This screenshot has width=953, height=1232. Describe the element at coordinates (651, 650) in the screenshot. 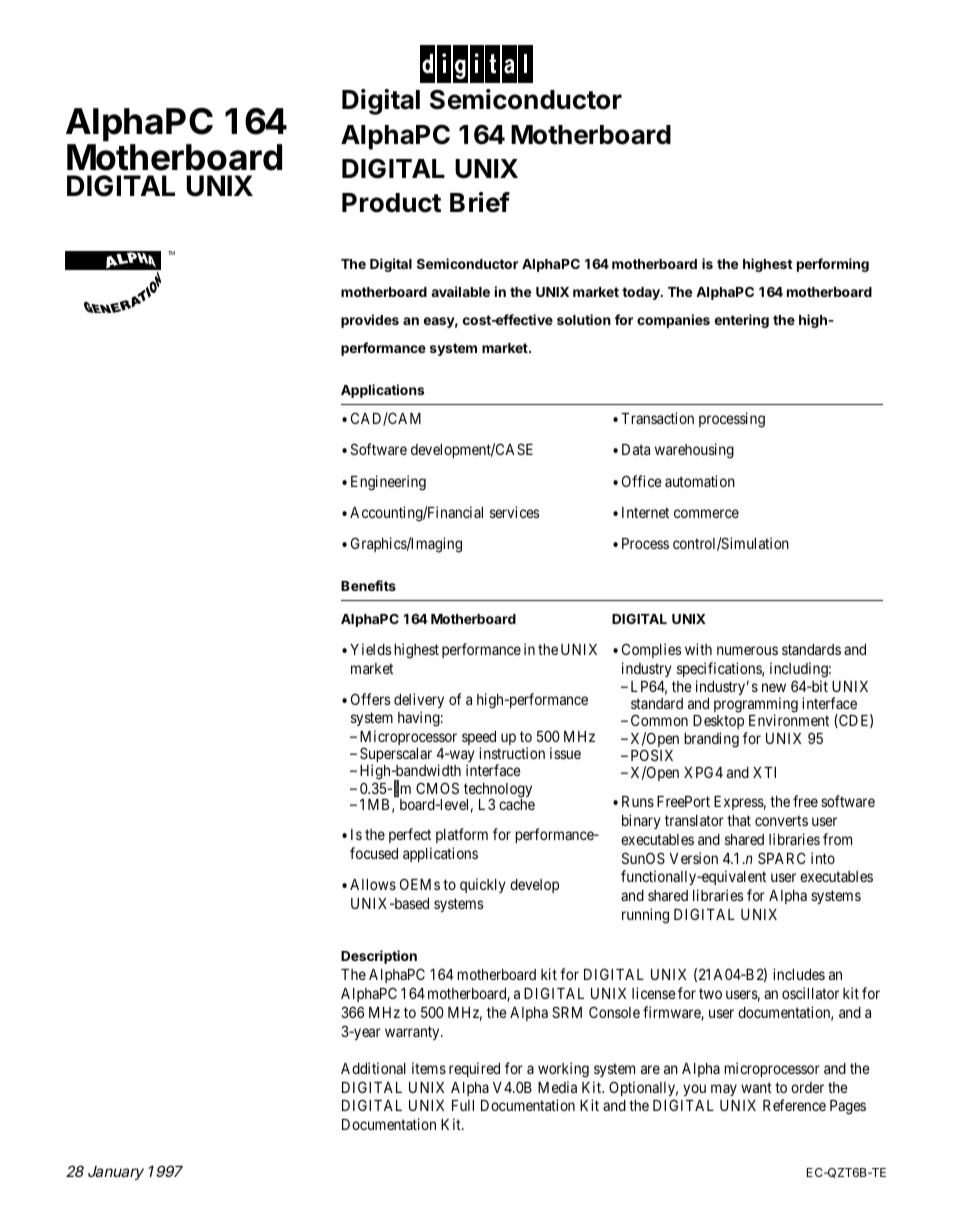

I see `Complies` at that location.
